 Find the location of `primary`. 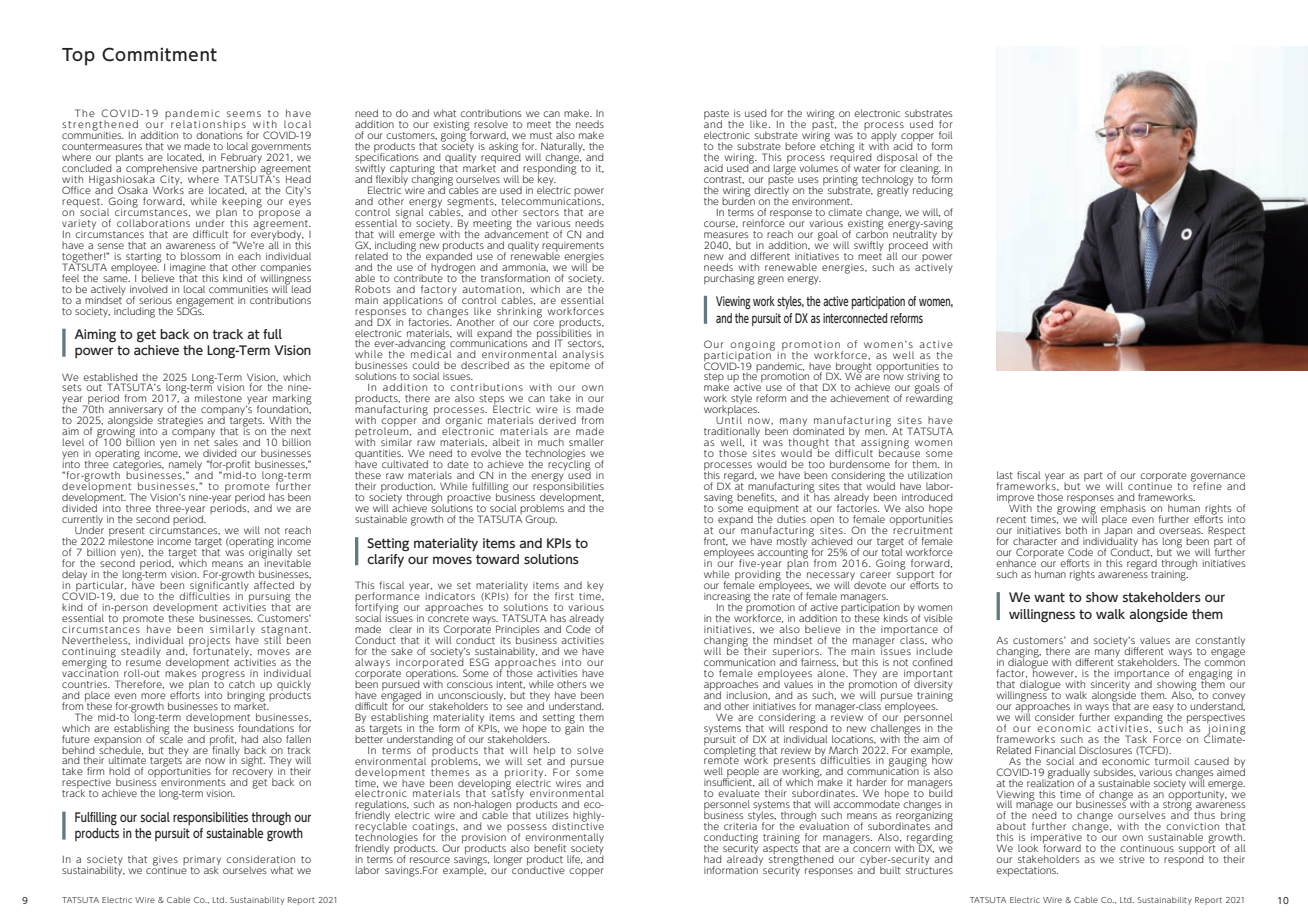

primary is located at coordinates (202, 862).
